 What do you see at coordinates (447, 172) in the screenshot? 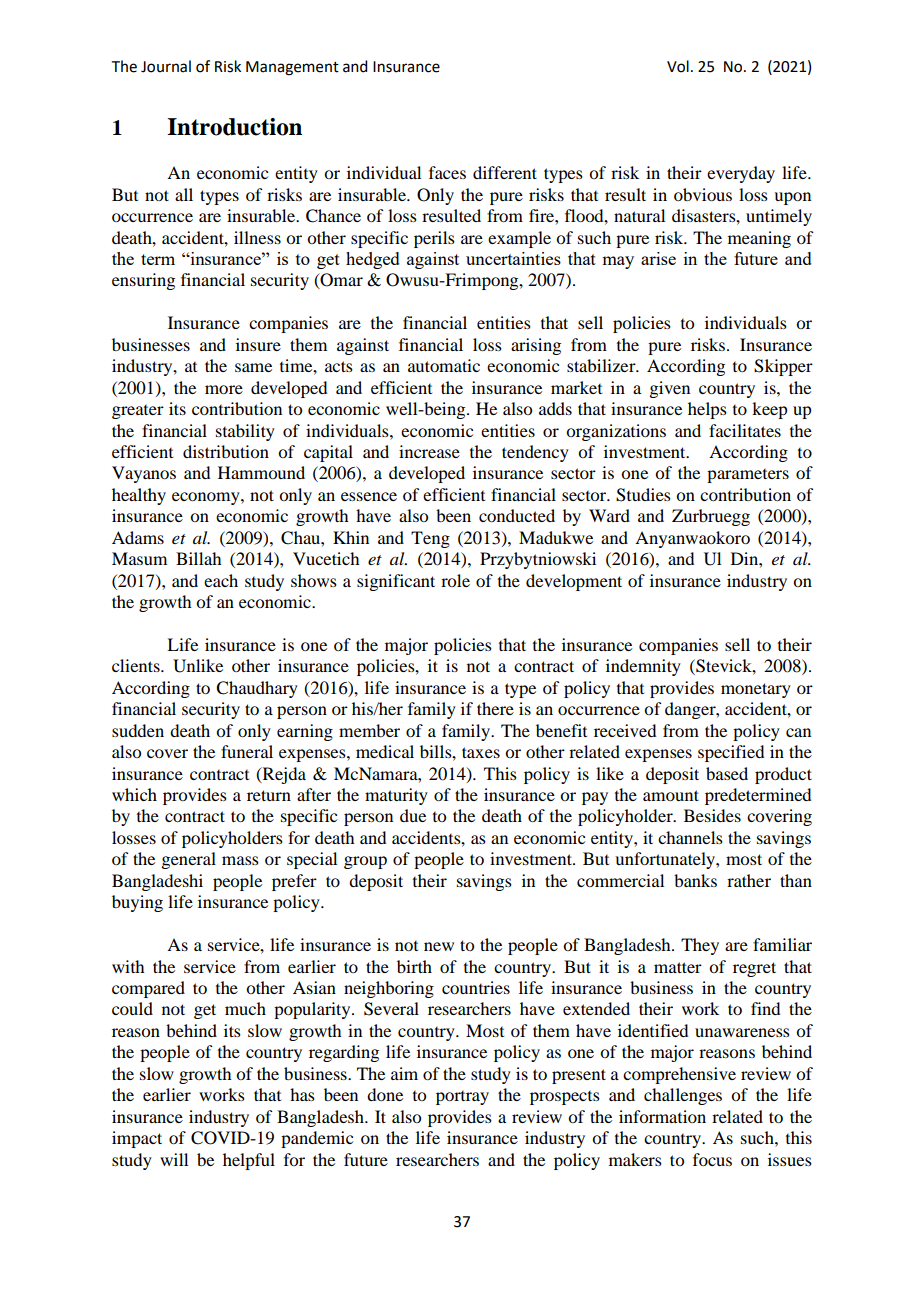
I see `faces` at bounding box center [447, 172].
